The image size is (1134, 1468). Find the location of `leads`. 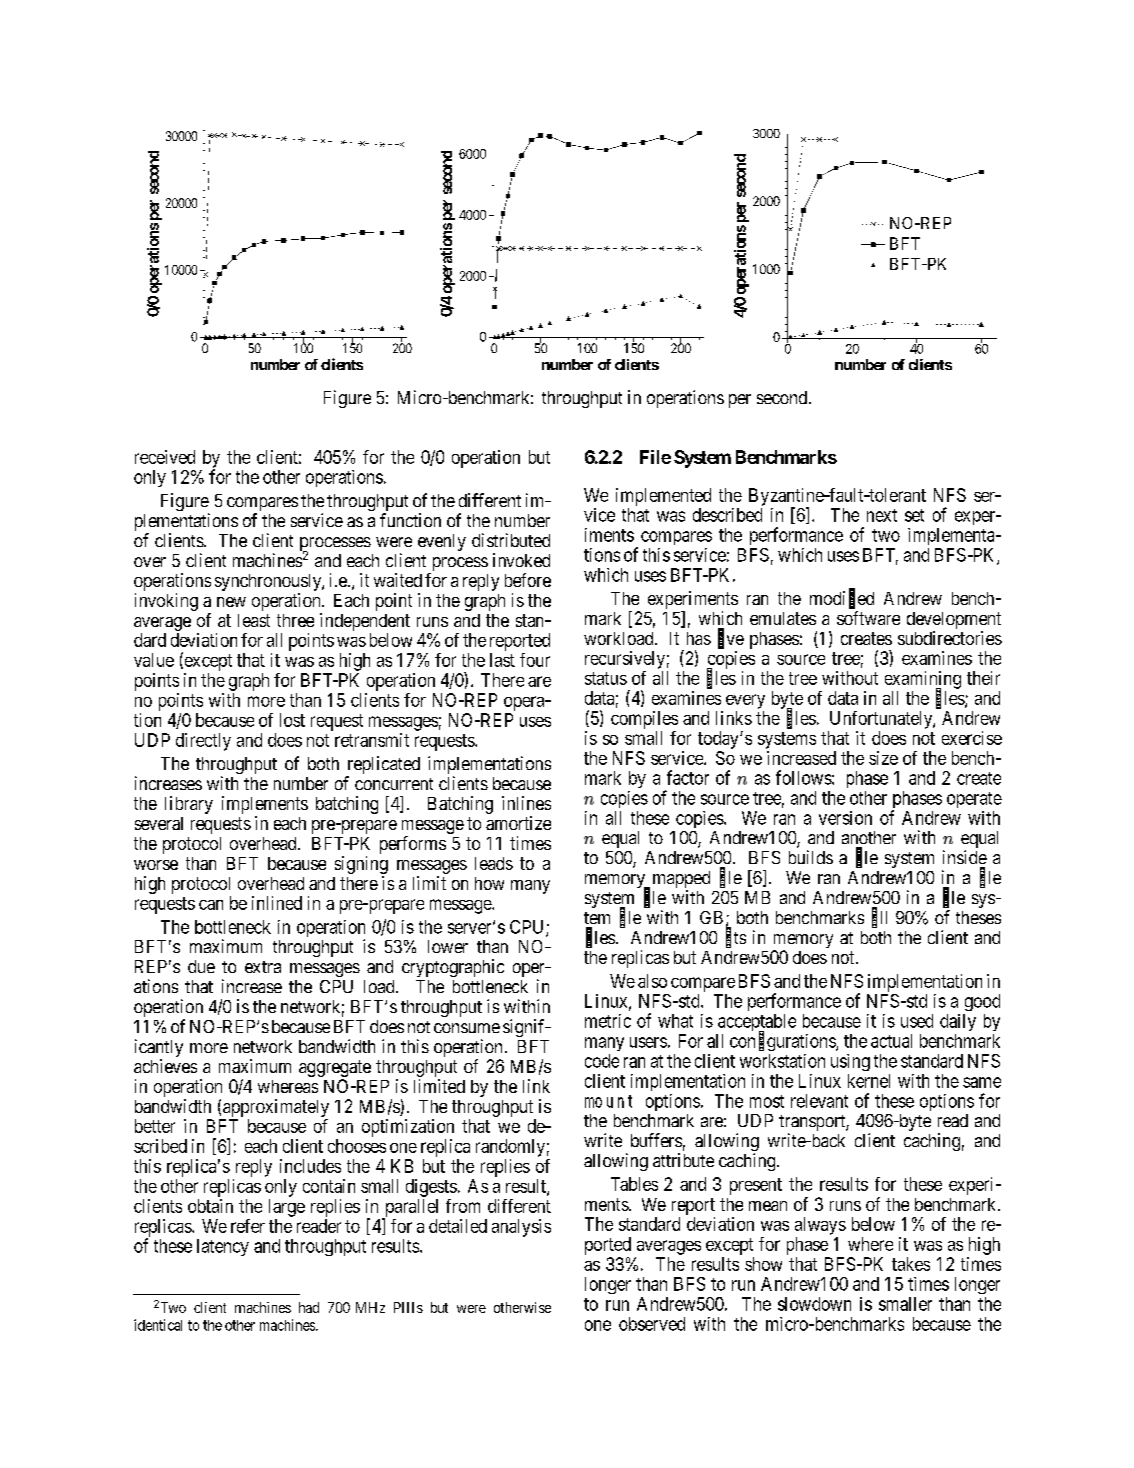

leads is located at coordinates (494, 863).
